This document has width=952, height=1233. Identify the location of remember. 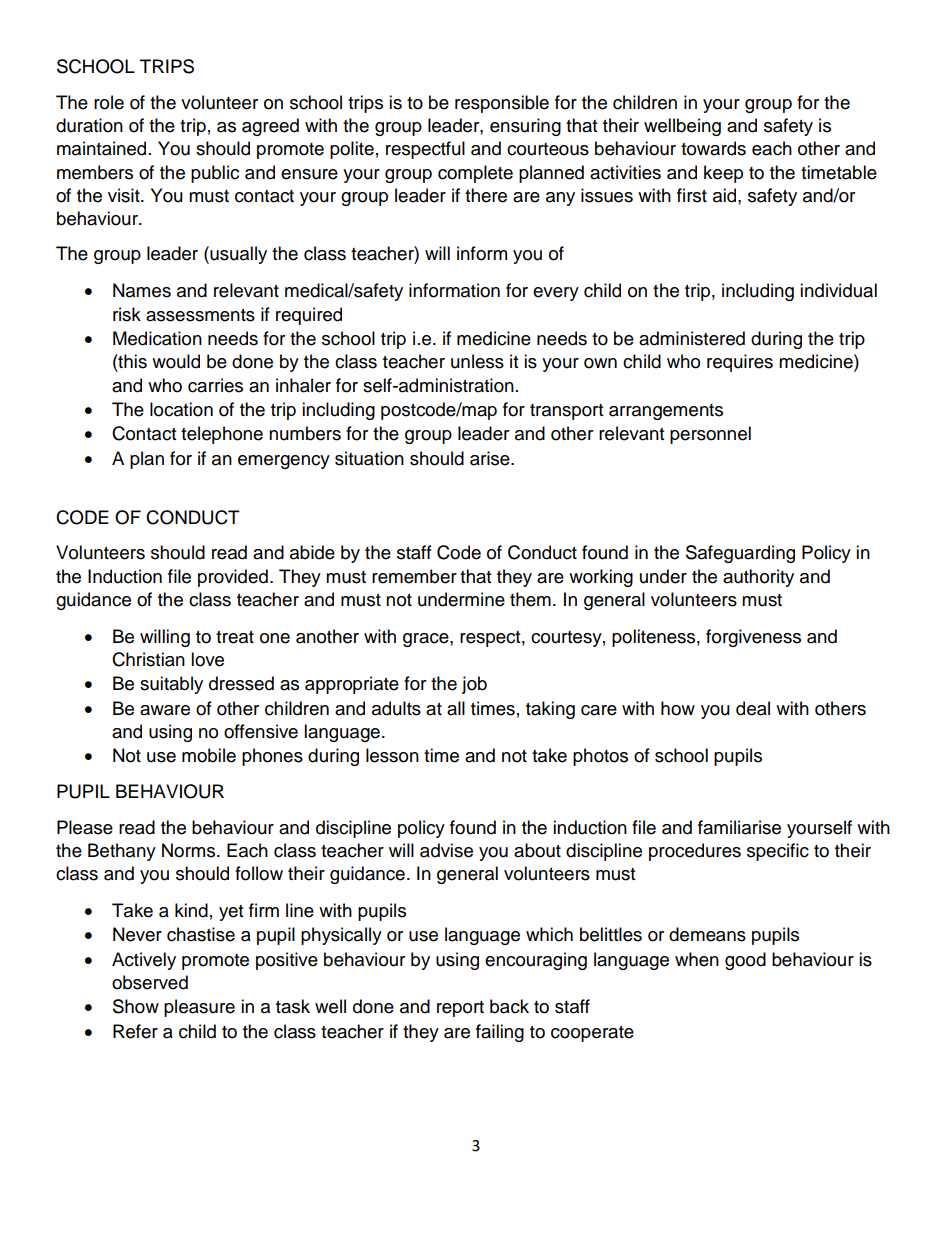
(414, 576).
